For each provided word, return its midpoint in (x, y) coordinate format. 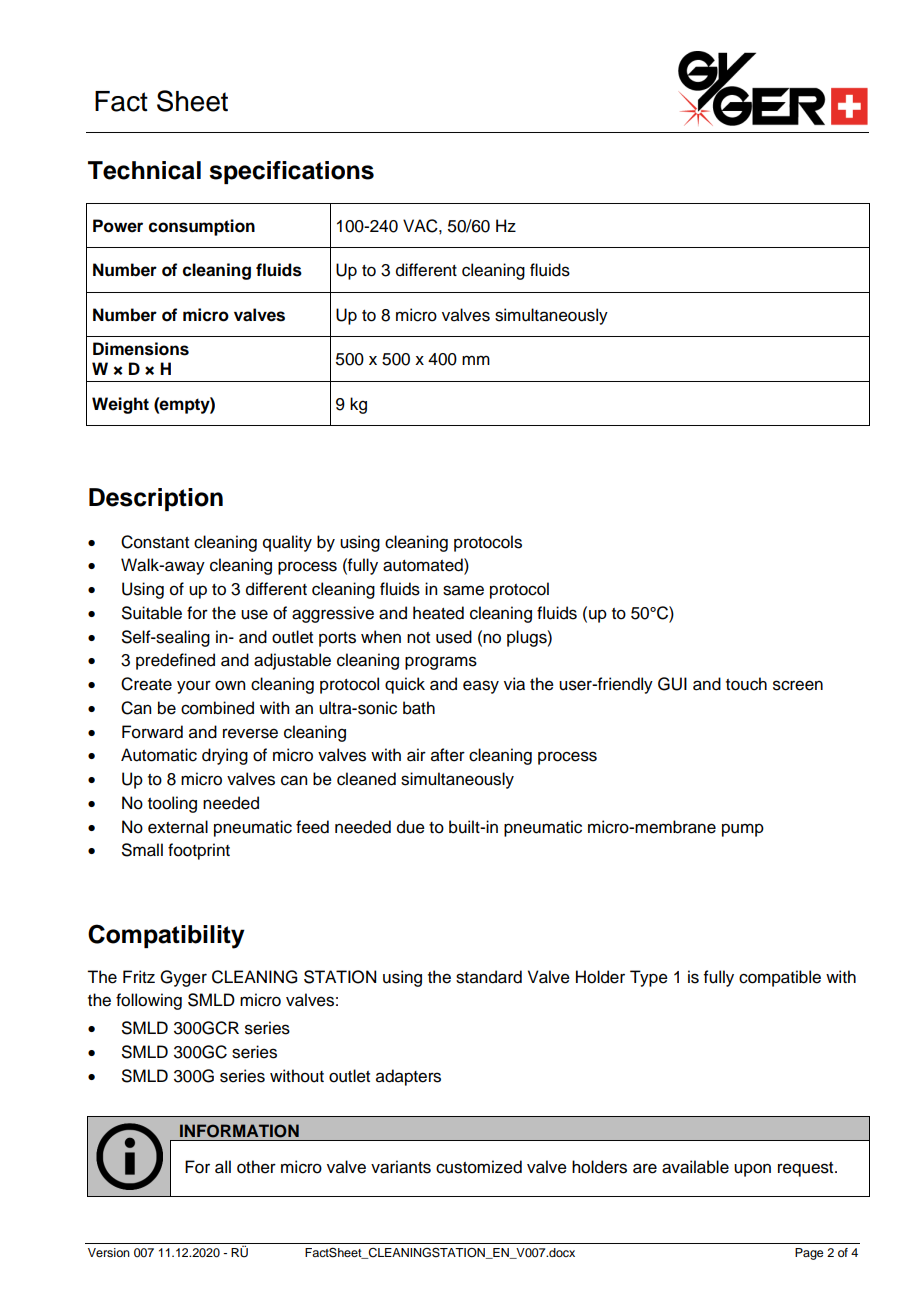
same (463, 590)
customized (479, 1167)
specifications (291, 172)
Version (109, 1252)
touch (746, 684)
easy (481, 687)
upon (752, 1170)
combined (217, 708)
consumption (202, 227)
